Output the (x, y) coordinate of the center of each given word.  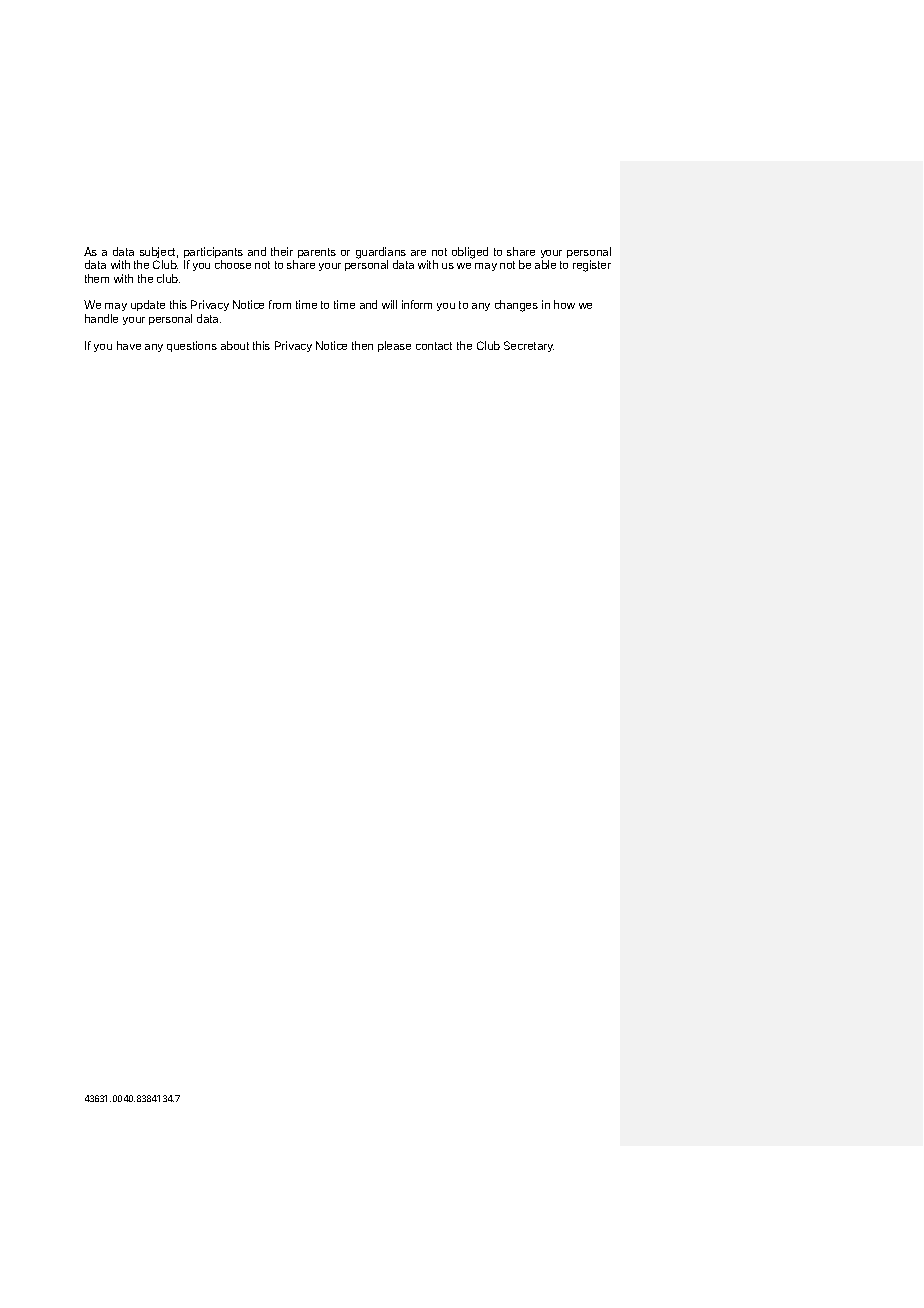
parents (317, 253)
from (280, 304)
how (564, 304)
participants (213, 254)
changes (516, 306)
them (97, 278)
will (389, 304)
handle (101, 318)
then (362, 345)
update (148, 305)
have (129, 345)
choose (233, 264)
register (592, 266)
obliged (470, 253)
